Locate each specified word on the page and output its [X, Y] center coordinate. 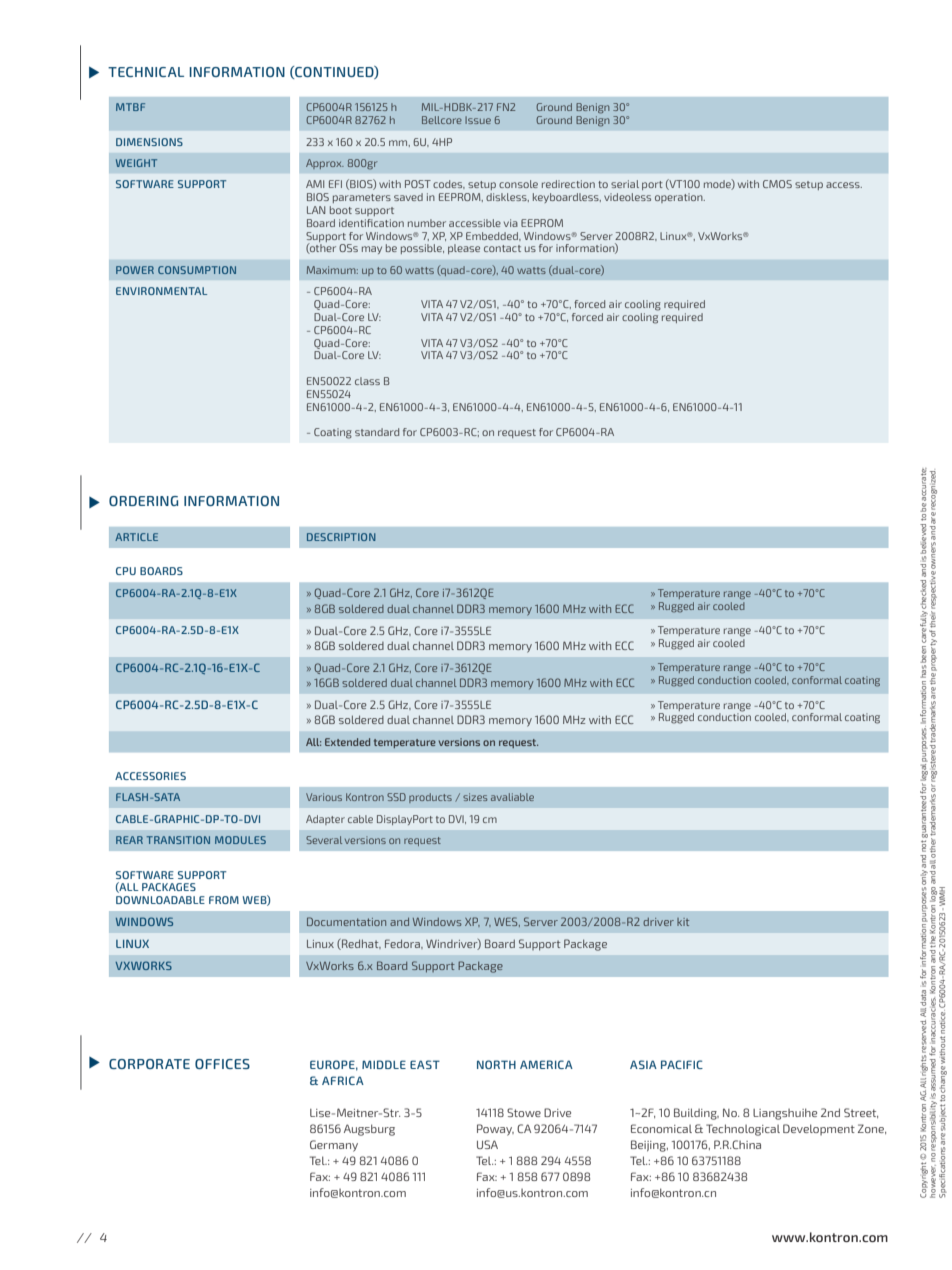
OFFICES [222, 1064]
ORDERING [143, 501]
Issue [478, 120]
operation [680, 198]
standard [377, 432]
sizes [475, 797]
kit [683, 922]
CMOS [777, 184]
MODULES [240, 840]
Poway [495, 1130]
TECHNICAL [146, 72]
